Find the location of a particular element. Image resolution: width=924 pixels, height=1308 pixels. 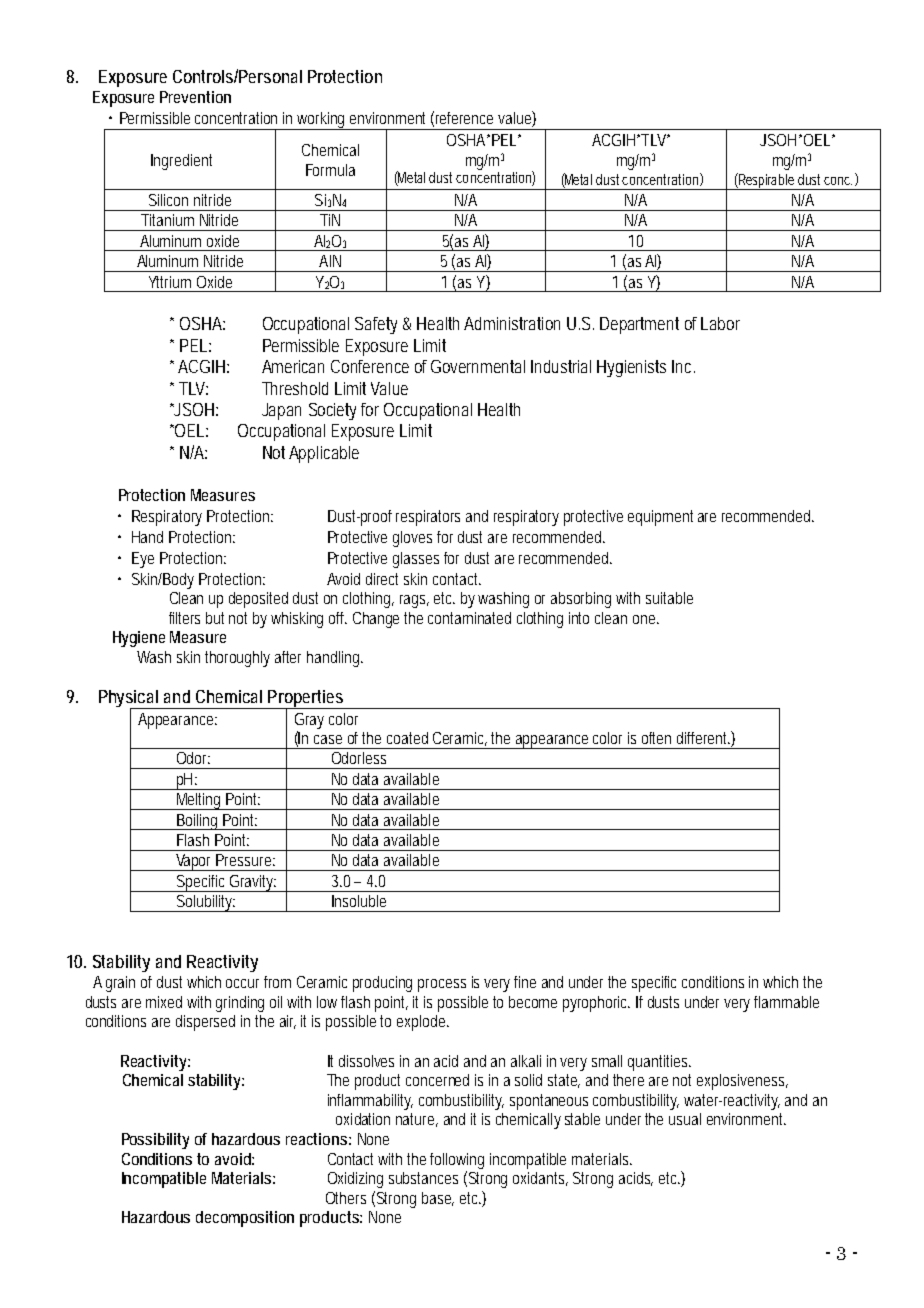

contaminated is located at coordinates (469, 618).
